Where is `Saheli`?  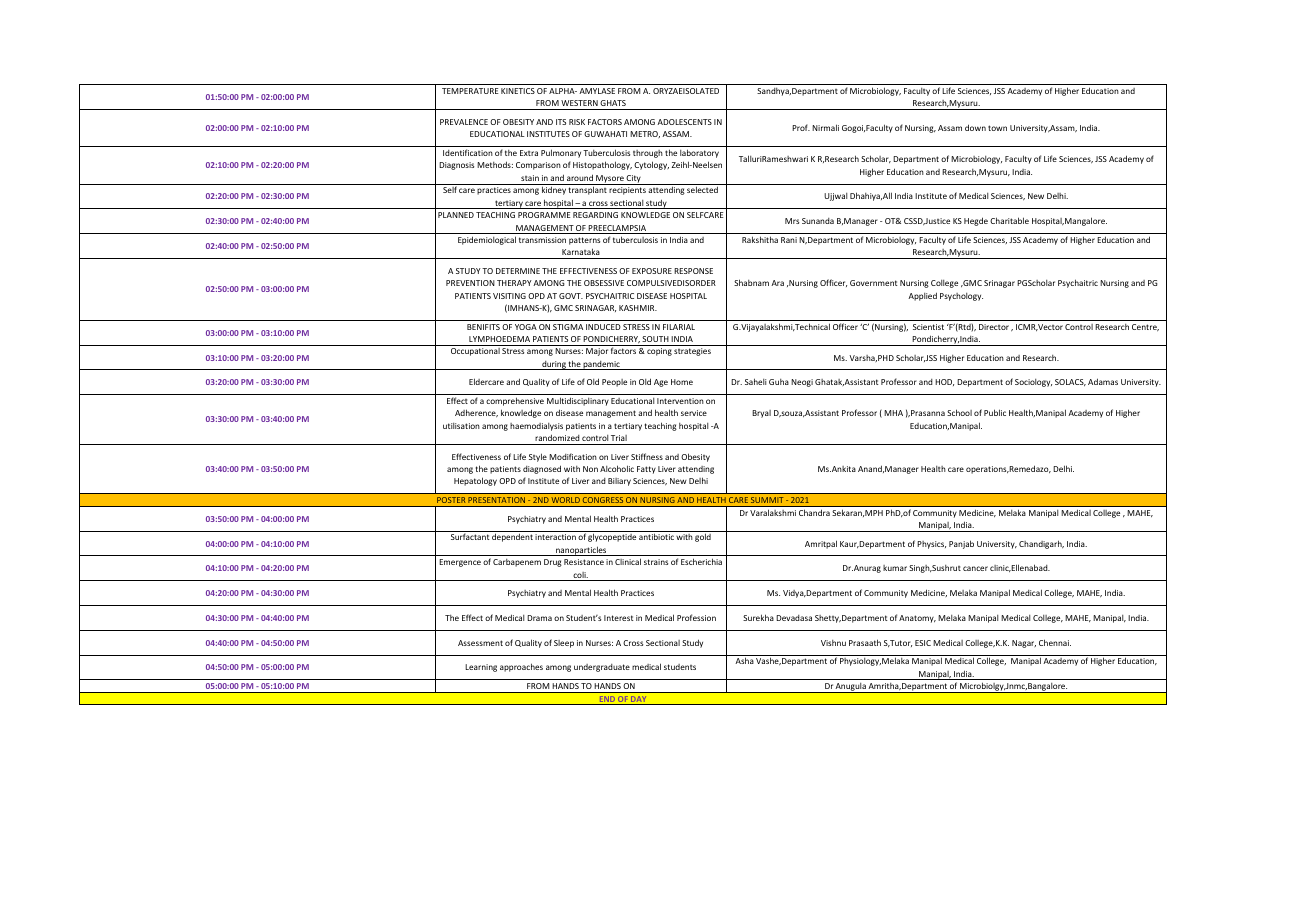 Saheli is located at coordinates (755, 381).
